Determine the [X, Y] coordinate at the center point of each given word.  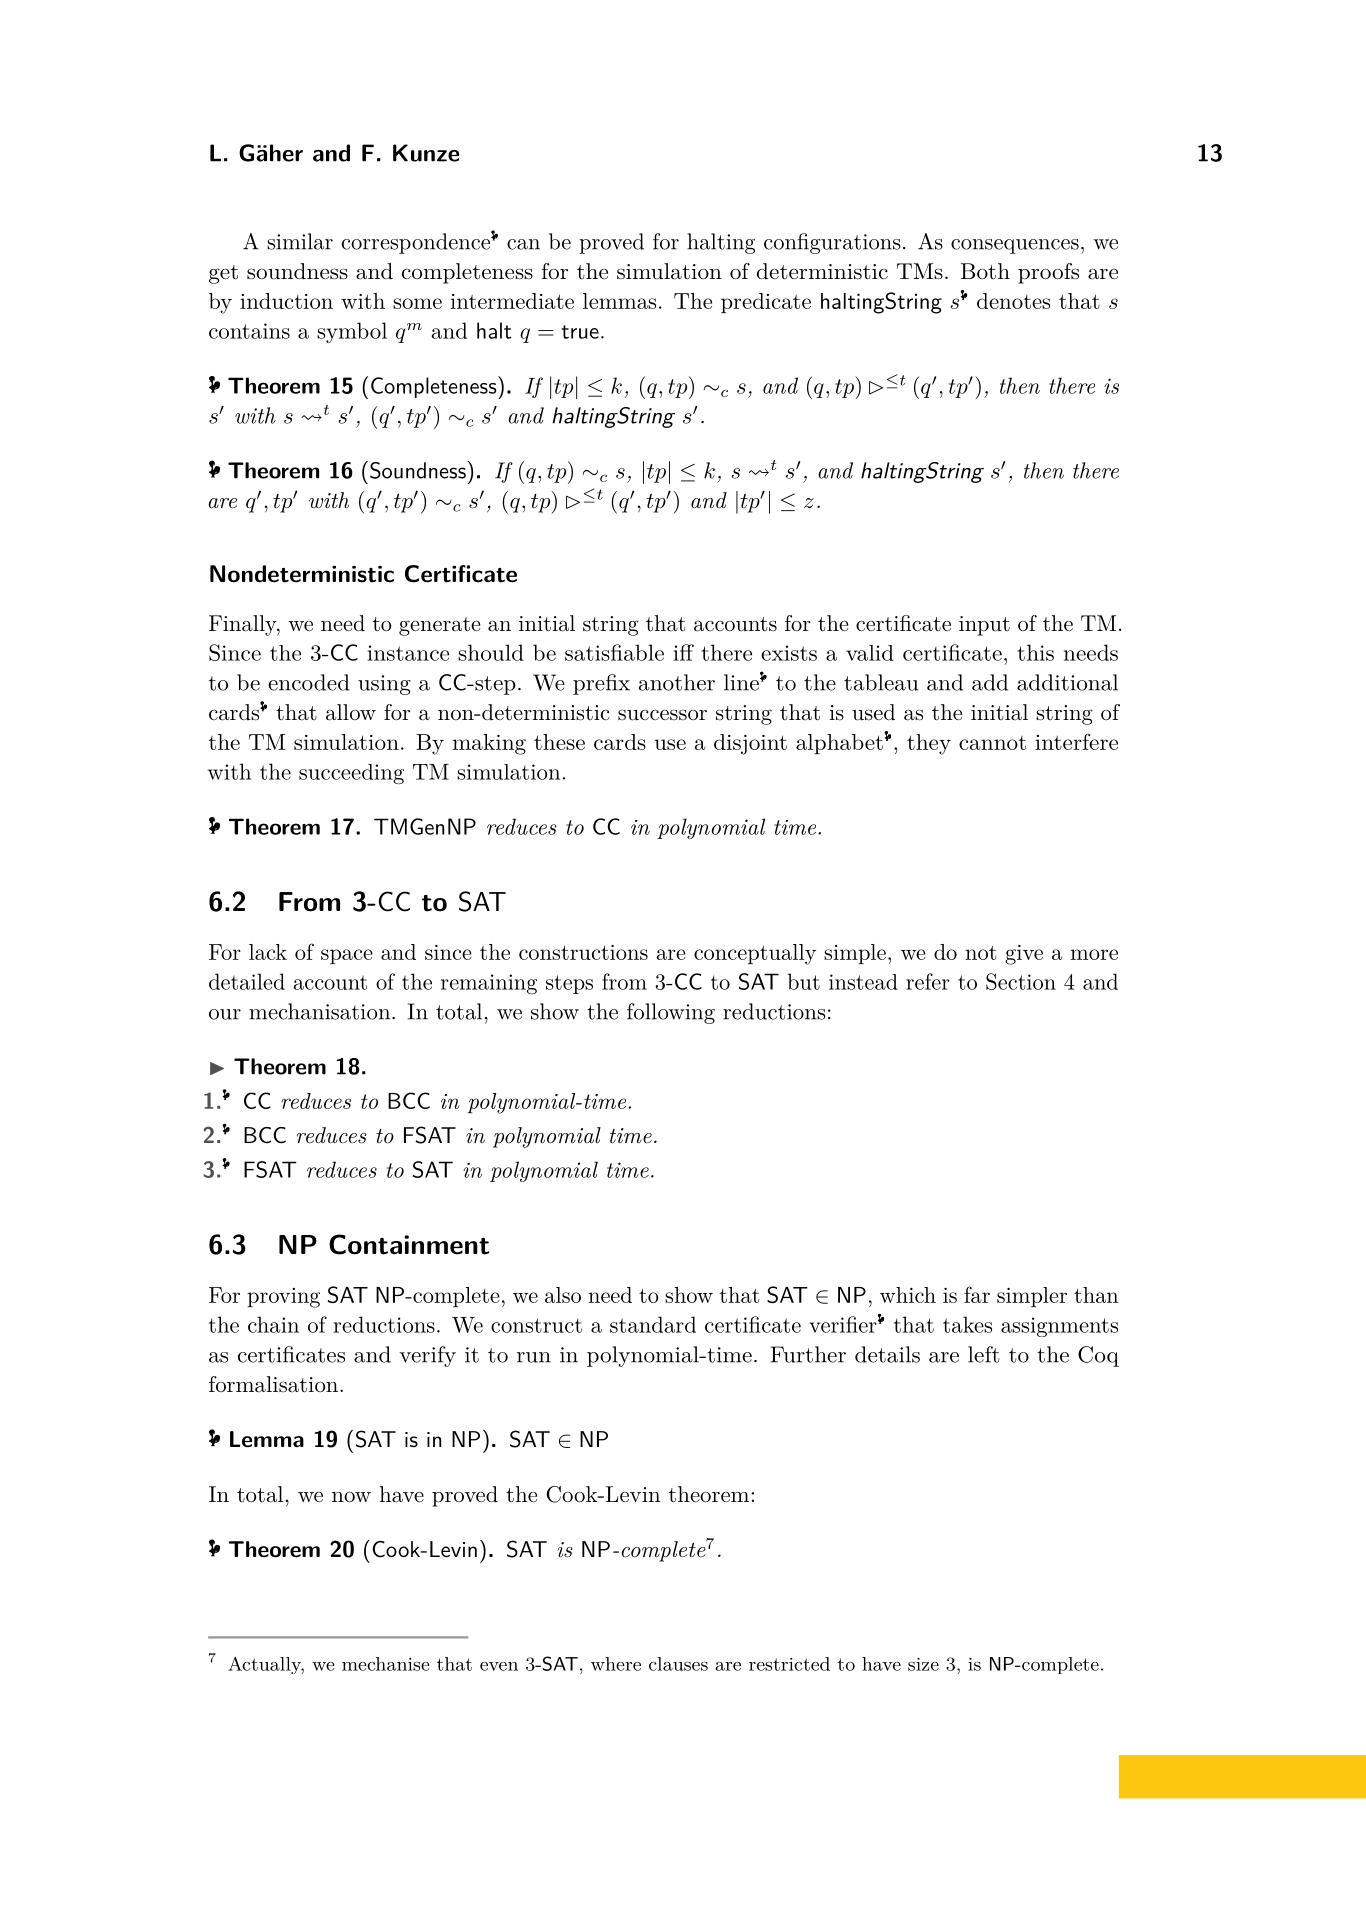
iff [683, 652]
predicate [766, 303]
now [351, 1497]
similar [300, 241]
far [977, 1294]
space [347, 956]
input [984, 626]
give [1024, 955]
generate [439, 626]
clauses [678, 1664]
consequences [1015, 246]
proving [283, 1298]
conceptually [755, 954]
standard [653, 1324]
